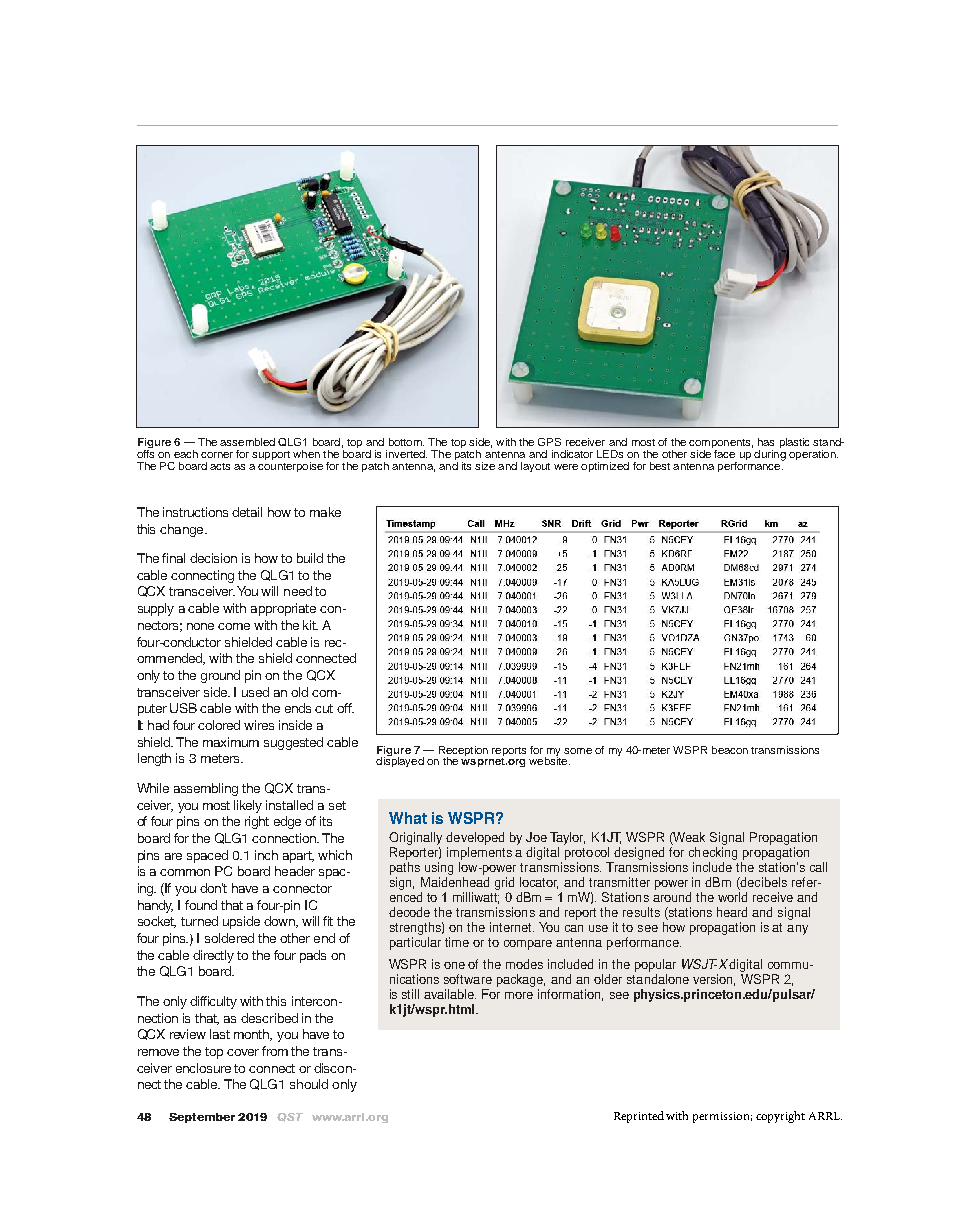  What do you see at coordinates (485, 466) in the screenshot?
I see `size` at bounding box center [485, 466].
